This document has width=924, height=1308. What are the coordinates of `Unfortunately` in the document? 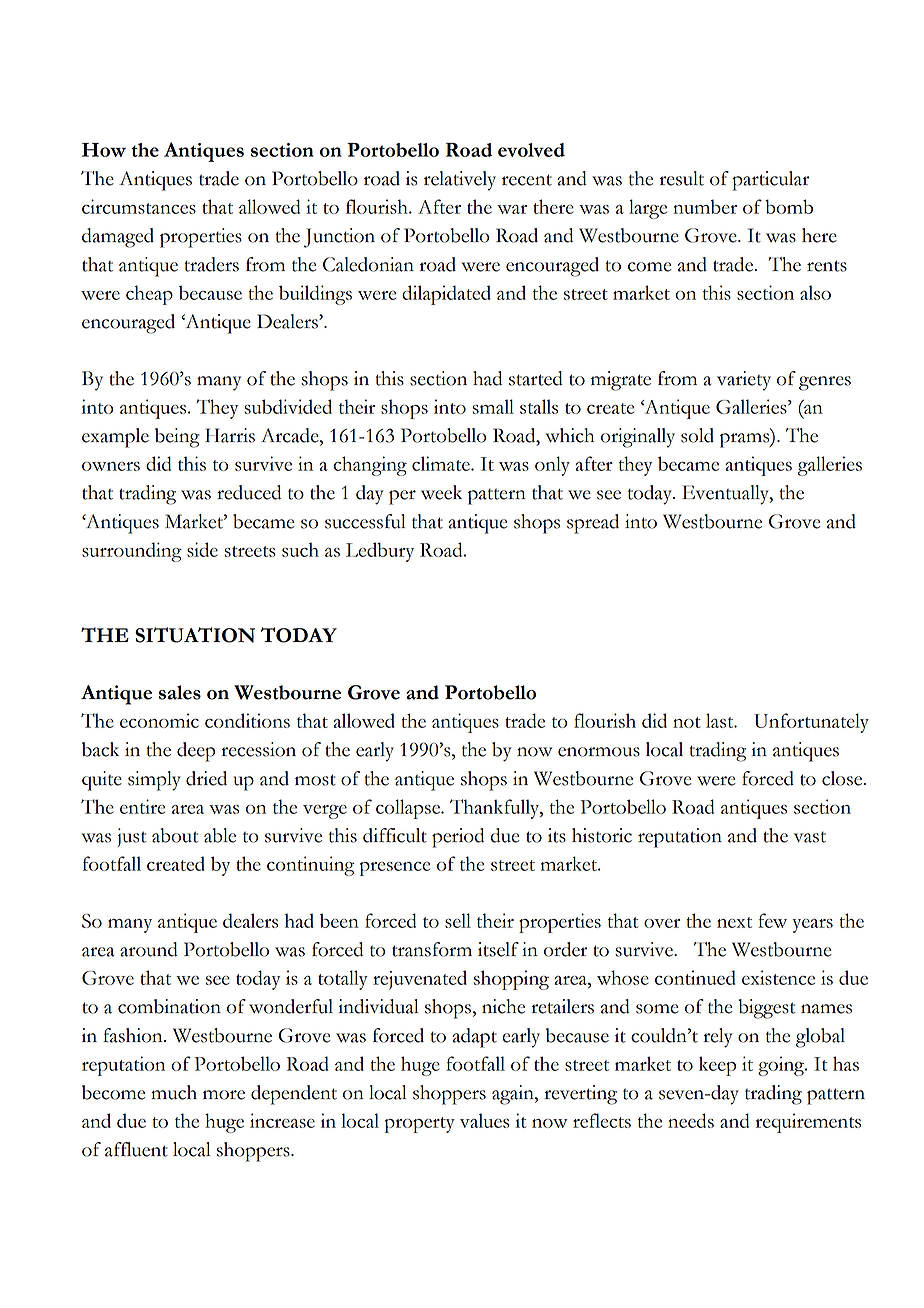 It's located at (811, 723).
